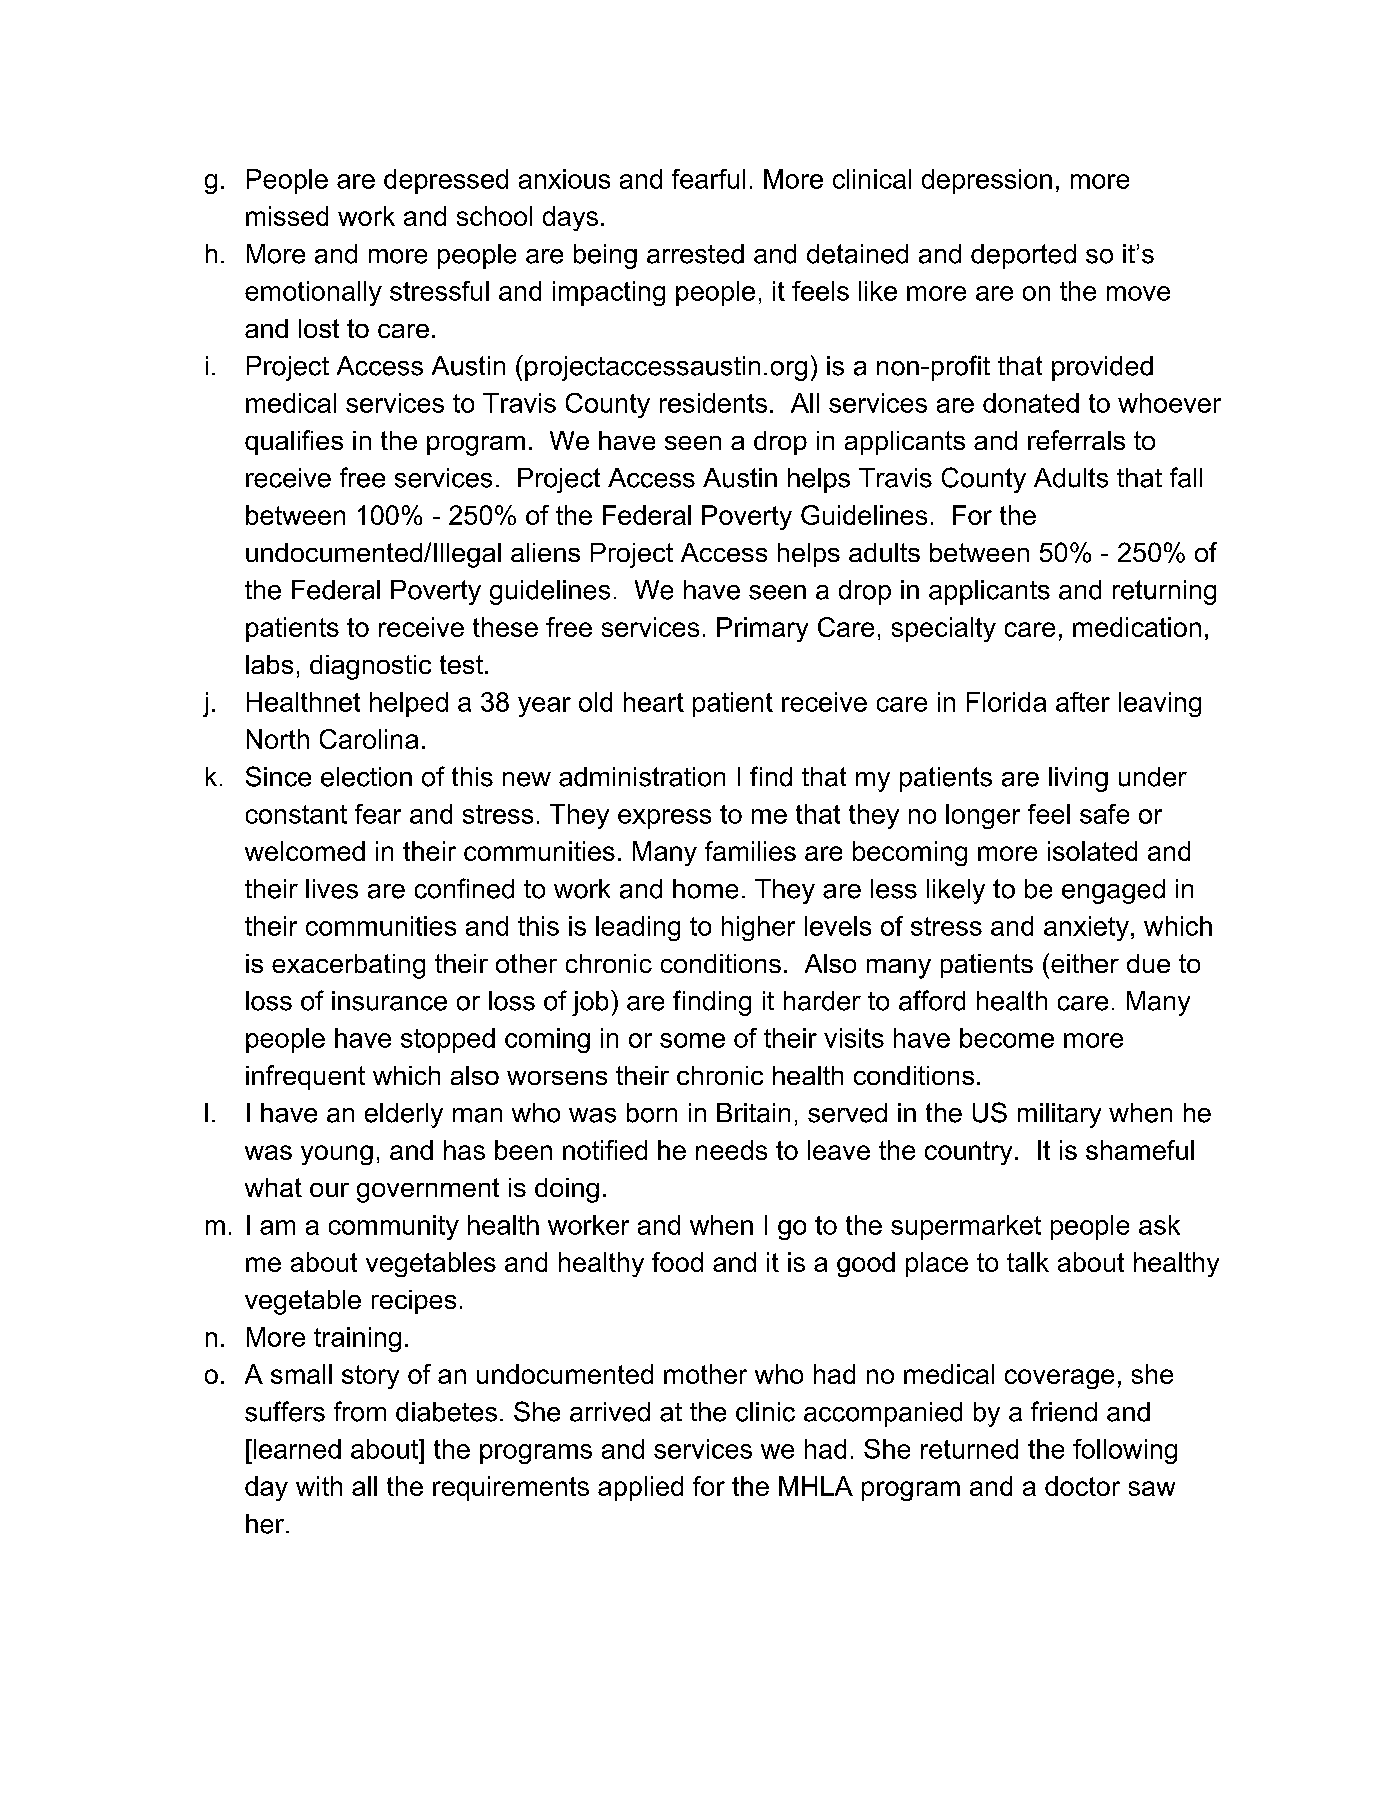  Describe the element at coordinates (695, 254) in the document. I see `arrested` at that location.
